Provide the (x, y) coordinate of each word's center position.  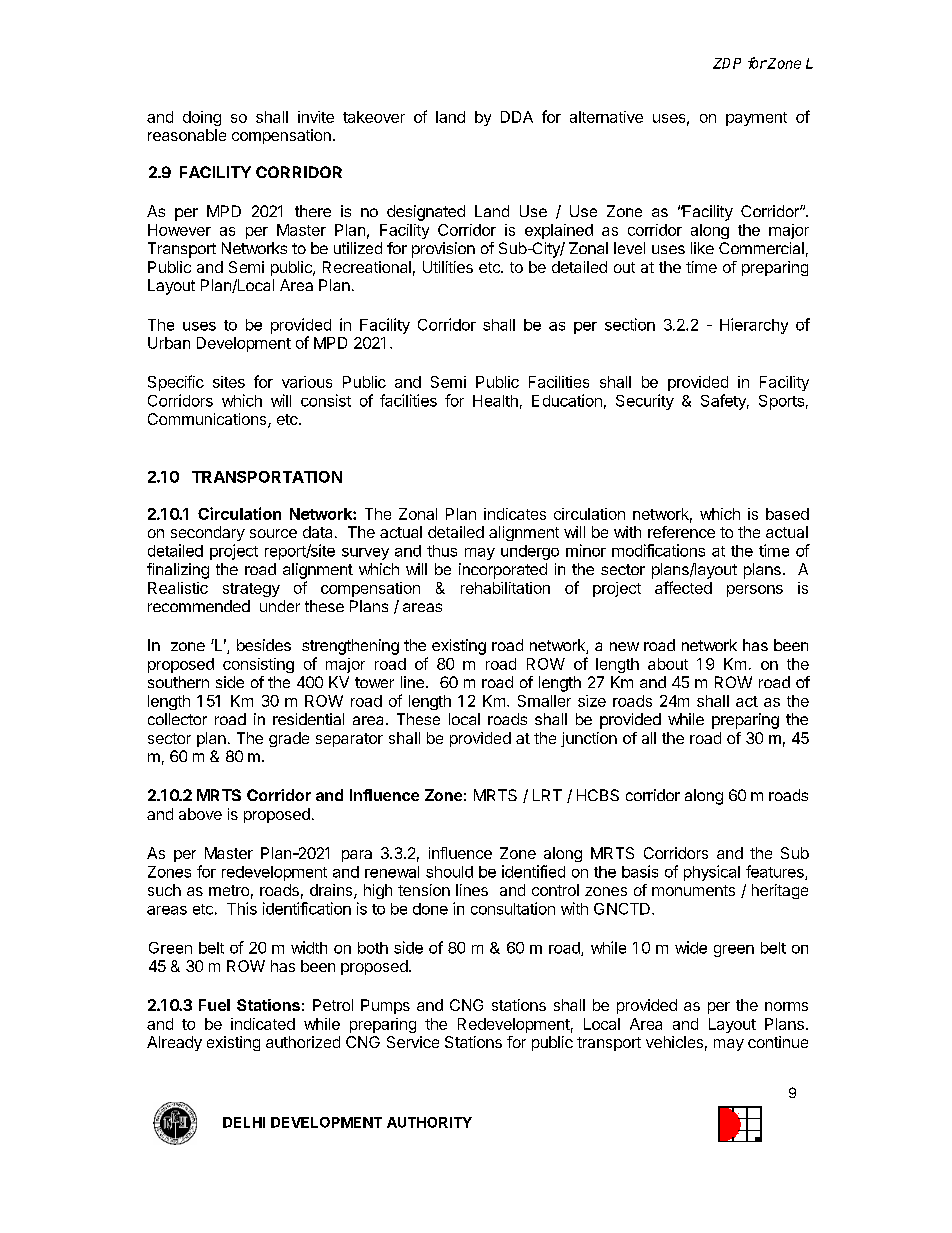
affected (683, 587)
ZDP (727, 63)
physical (712, 873)
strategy (251, 590)
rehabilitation (505, 588)
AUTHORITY (429, 1122)
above (200, 814)
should (449, 872)
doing (202, 118)
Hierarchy (754, 326)
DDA (517, 117)
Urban (169, 343)
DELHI (244, 1122)
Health (495, 401)
